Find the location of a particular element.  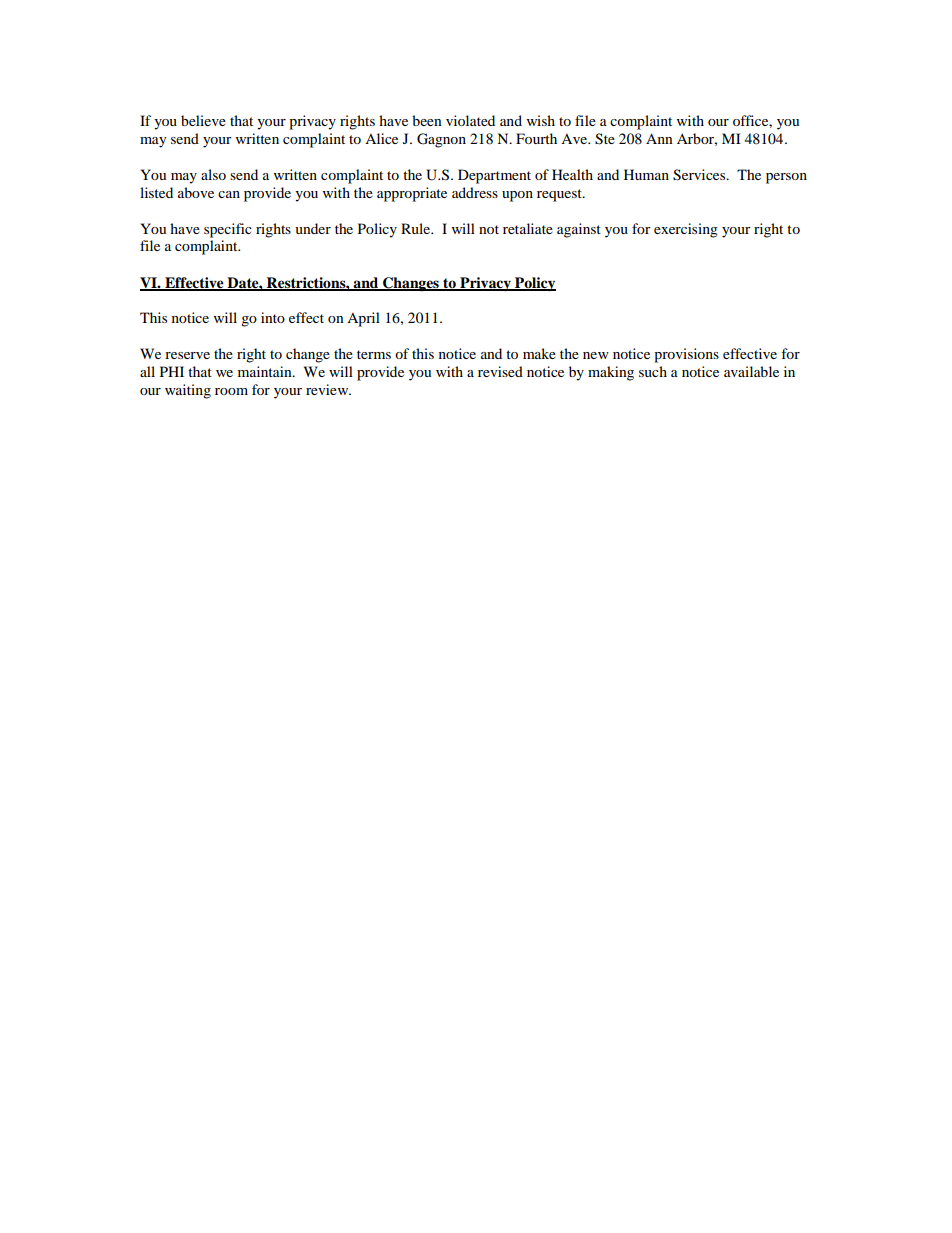

violated is located at coordinates (470, 120).
